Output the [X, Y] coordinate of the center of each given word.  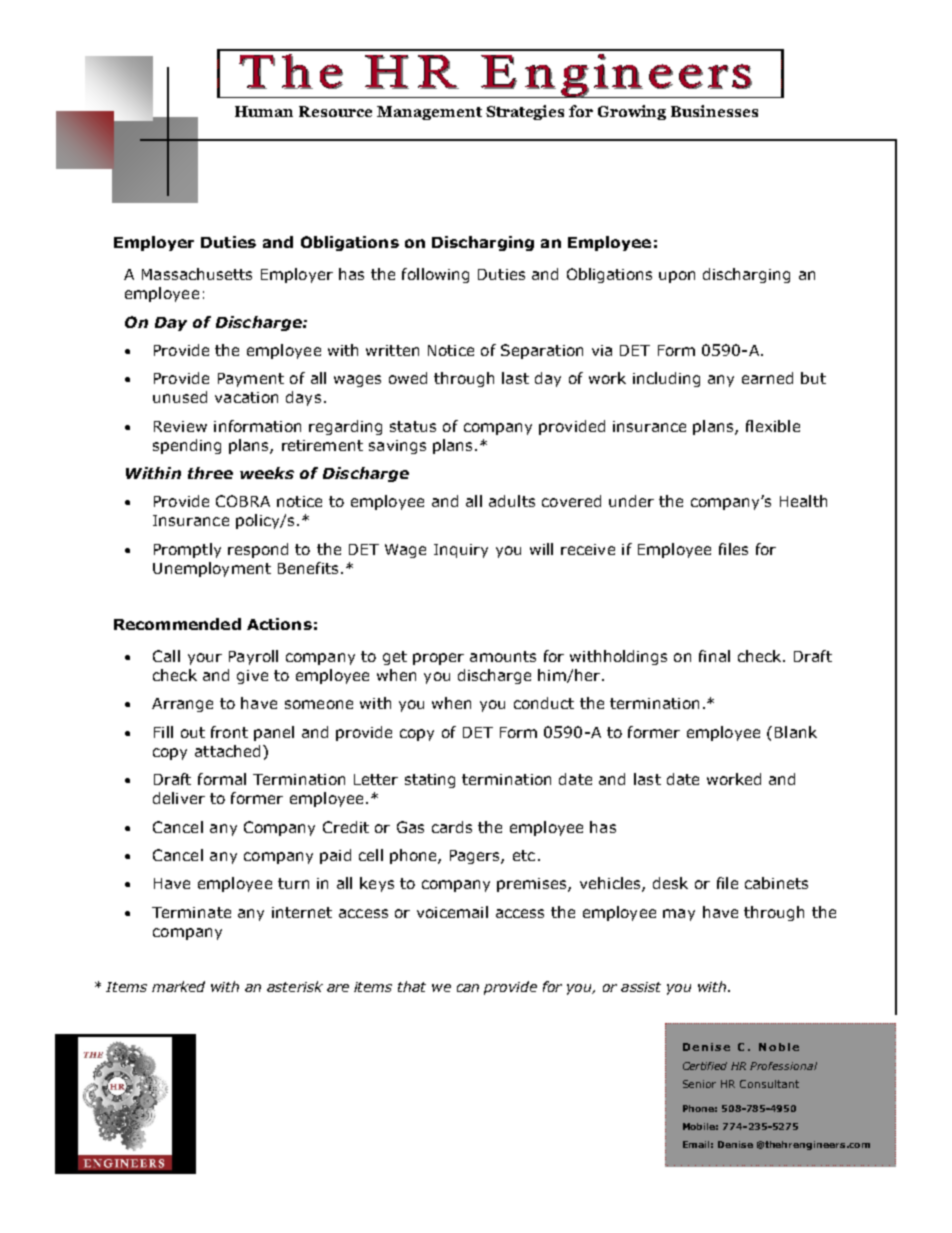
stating [430, 781]
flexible [773, 426]
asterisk [295, 986]
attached [227, 751]
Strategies [525, 112]
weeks [267, 473]
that [412, 986]
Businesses [714, 111]
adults [512, 501]
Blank [796, 732]
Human [264, 111]
